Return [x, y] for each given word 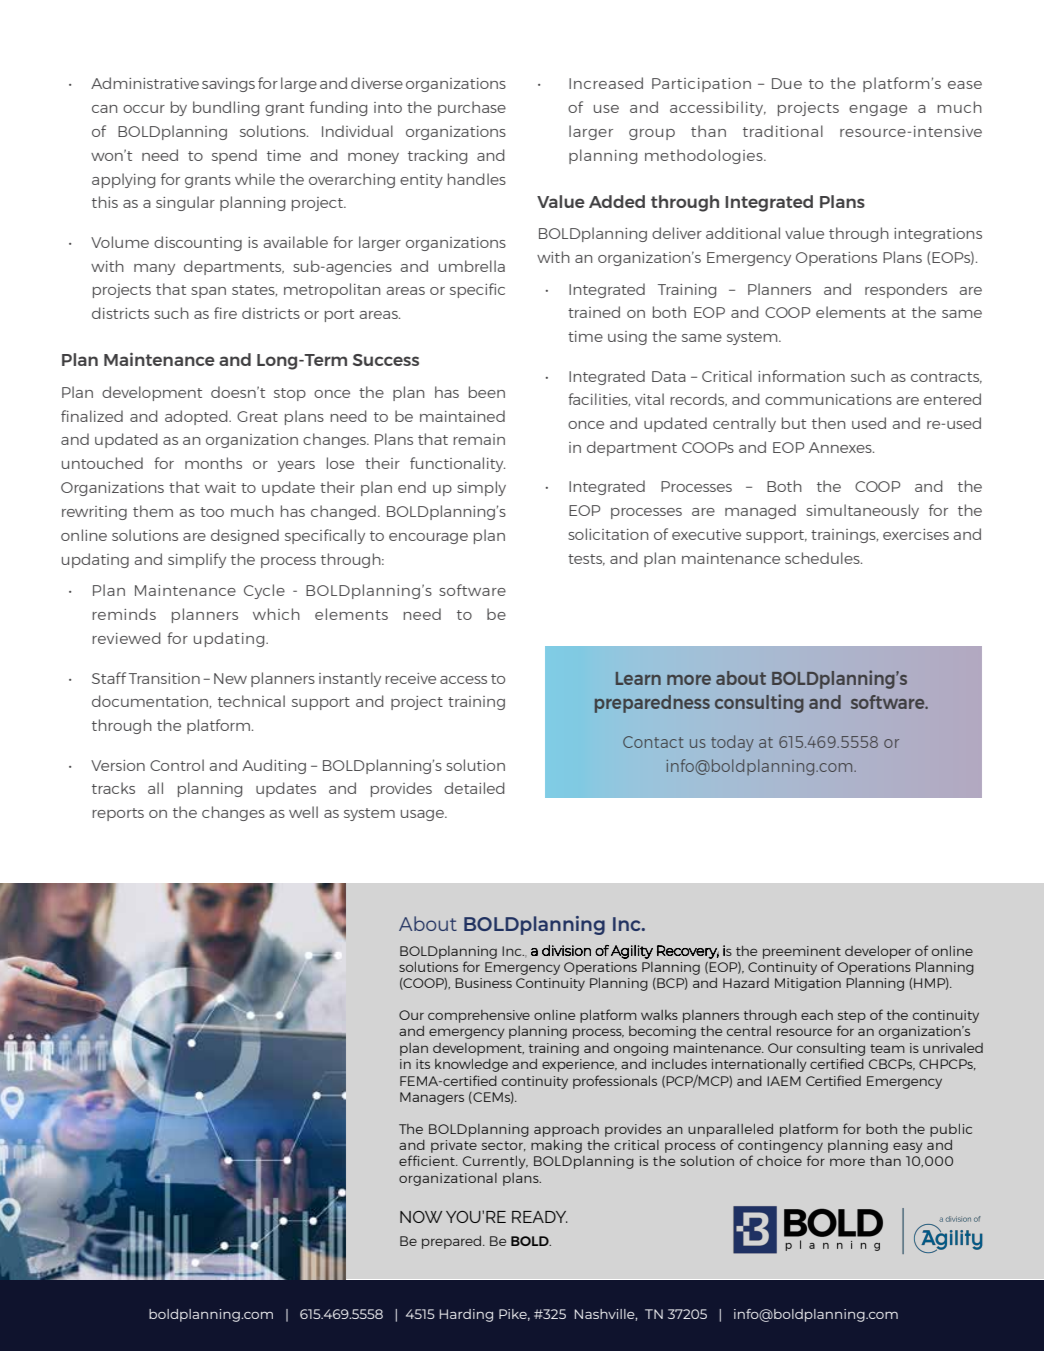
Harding [466, 1315]
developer [878, 952]
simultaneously [862, 511]
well [303, 812]
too [212, 512]
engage [878, 110]
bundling [226, 108]
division [566, 950]
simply [481, 488]
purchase [472, 108]
